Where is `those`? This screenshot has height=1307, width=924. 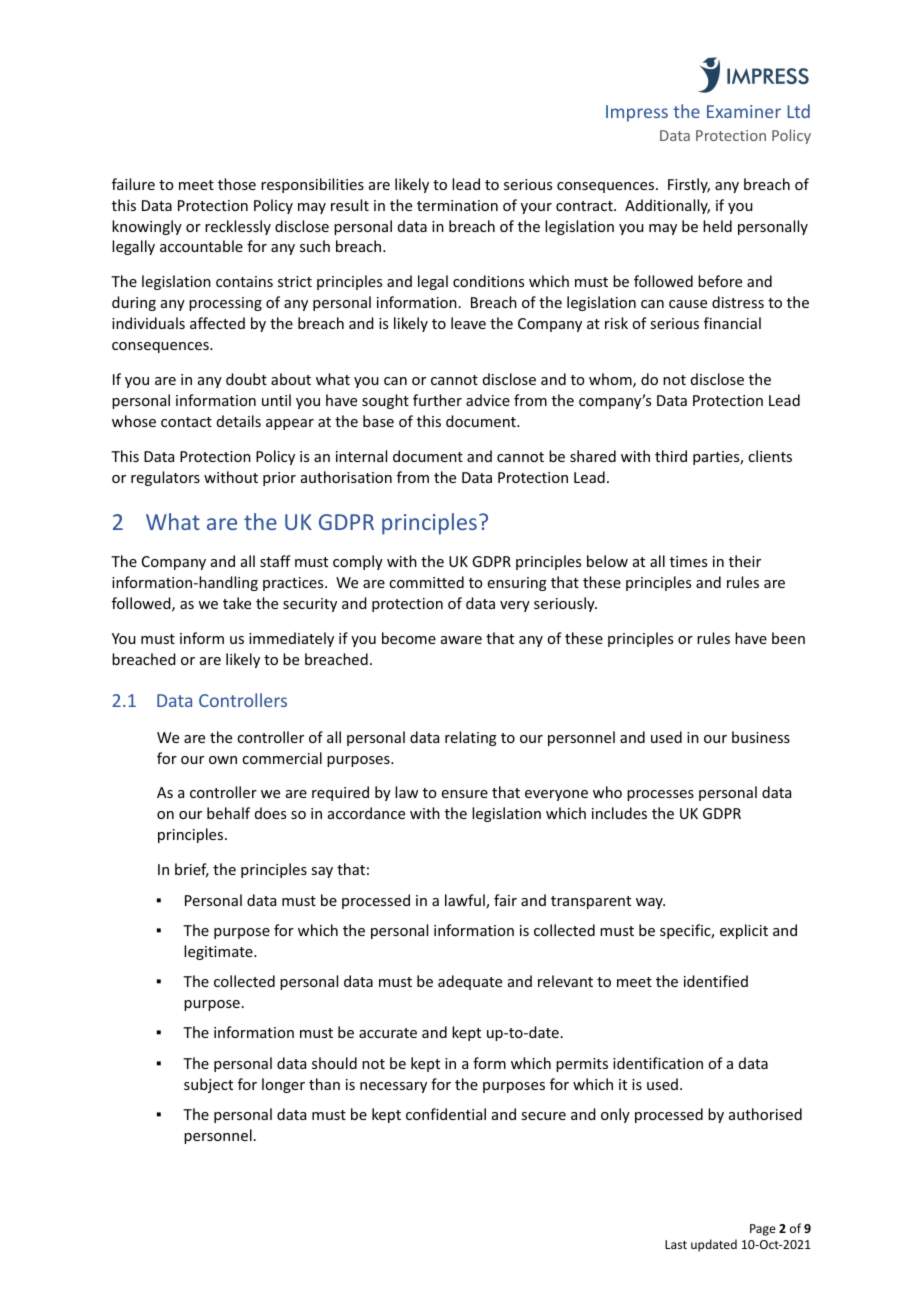 those is located at coordinates (237, 184).
